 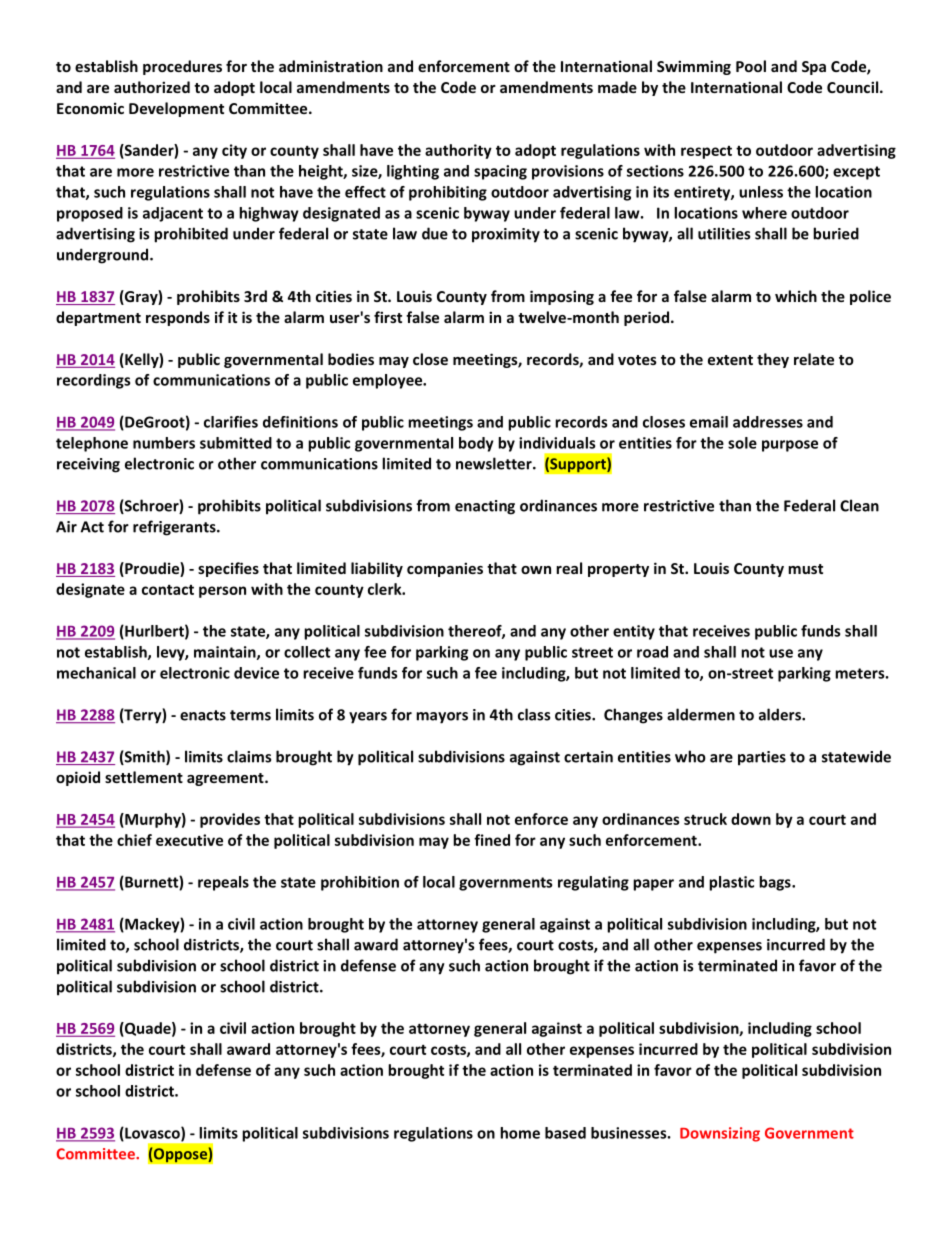 What do you see at coordinates (458, 151) in the screenshot?
I see `authority` at bounding box center [458, 151].
